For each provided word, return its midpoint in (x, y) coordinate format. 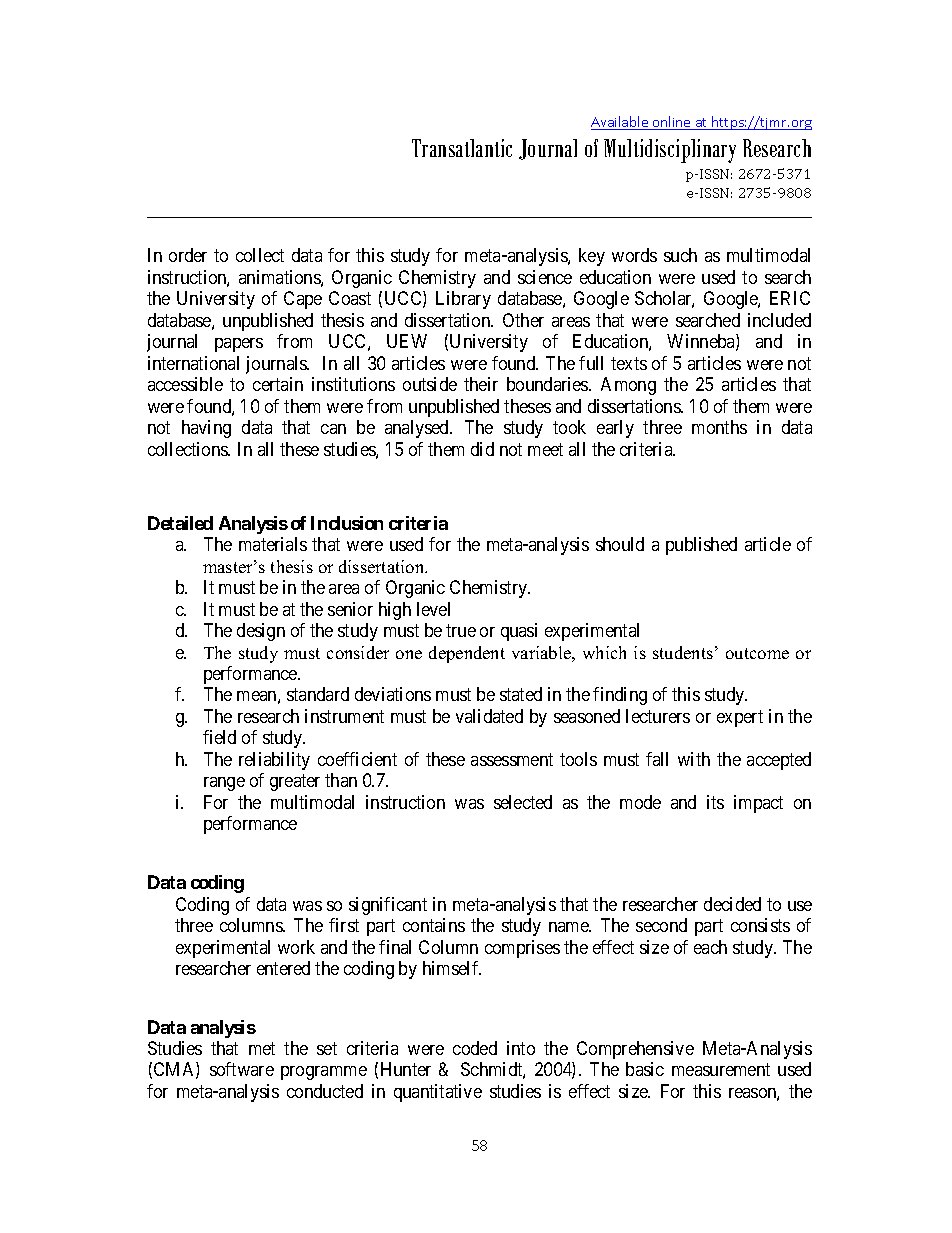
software (242, 1069)
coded (475, 1048)
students (683, 652)
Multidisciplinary (670, 151)
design (261, 632)
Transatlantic (462, 148)
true (461, 630)
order (188, 255)
